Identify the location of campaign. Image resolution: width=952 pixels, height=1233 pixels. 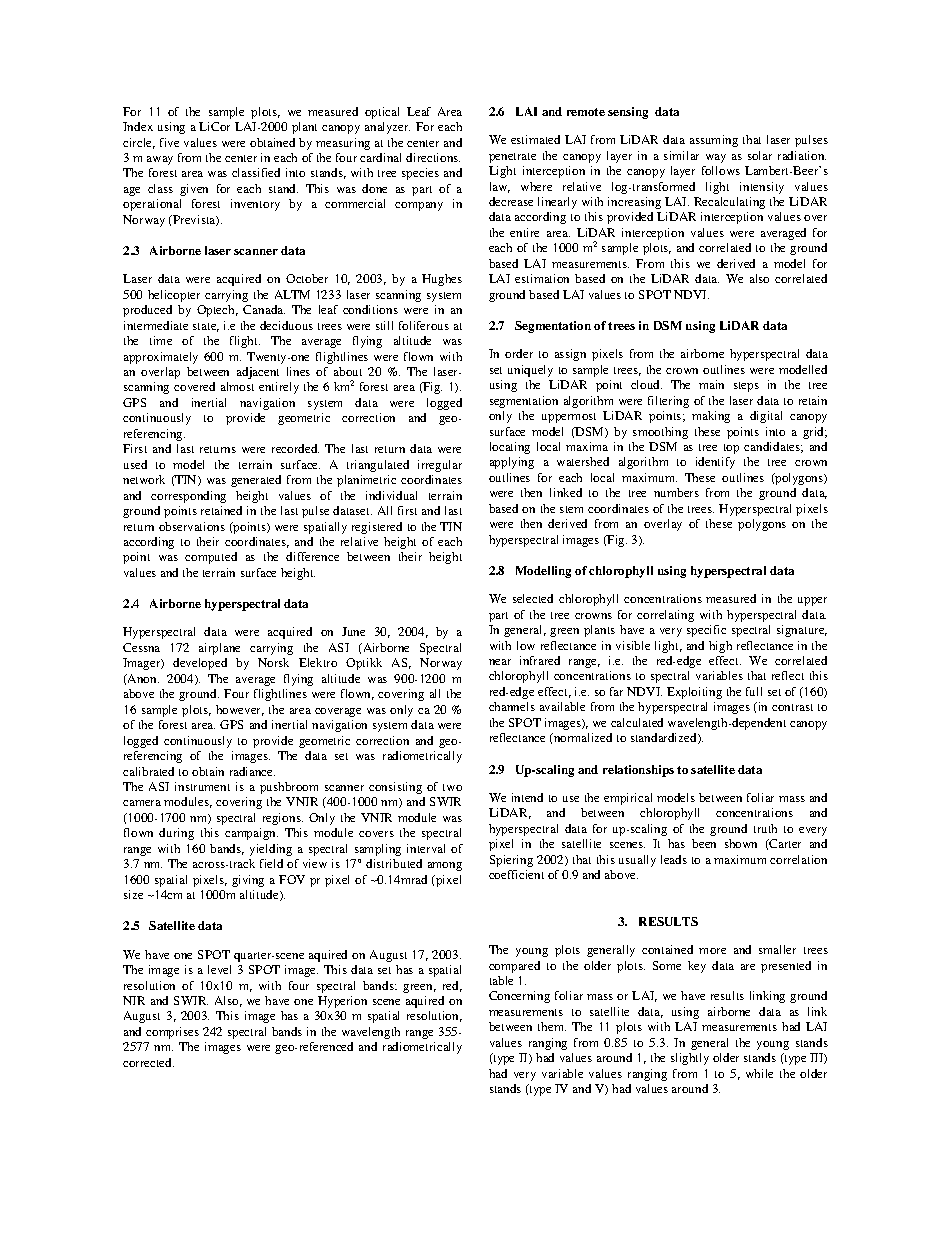
(251, 834).
